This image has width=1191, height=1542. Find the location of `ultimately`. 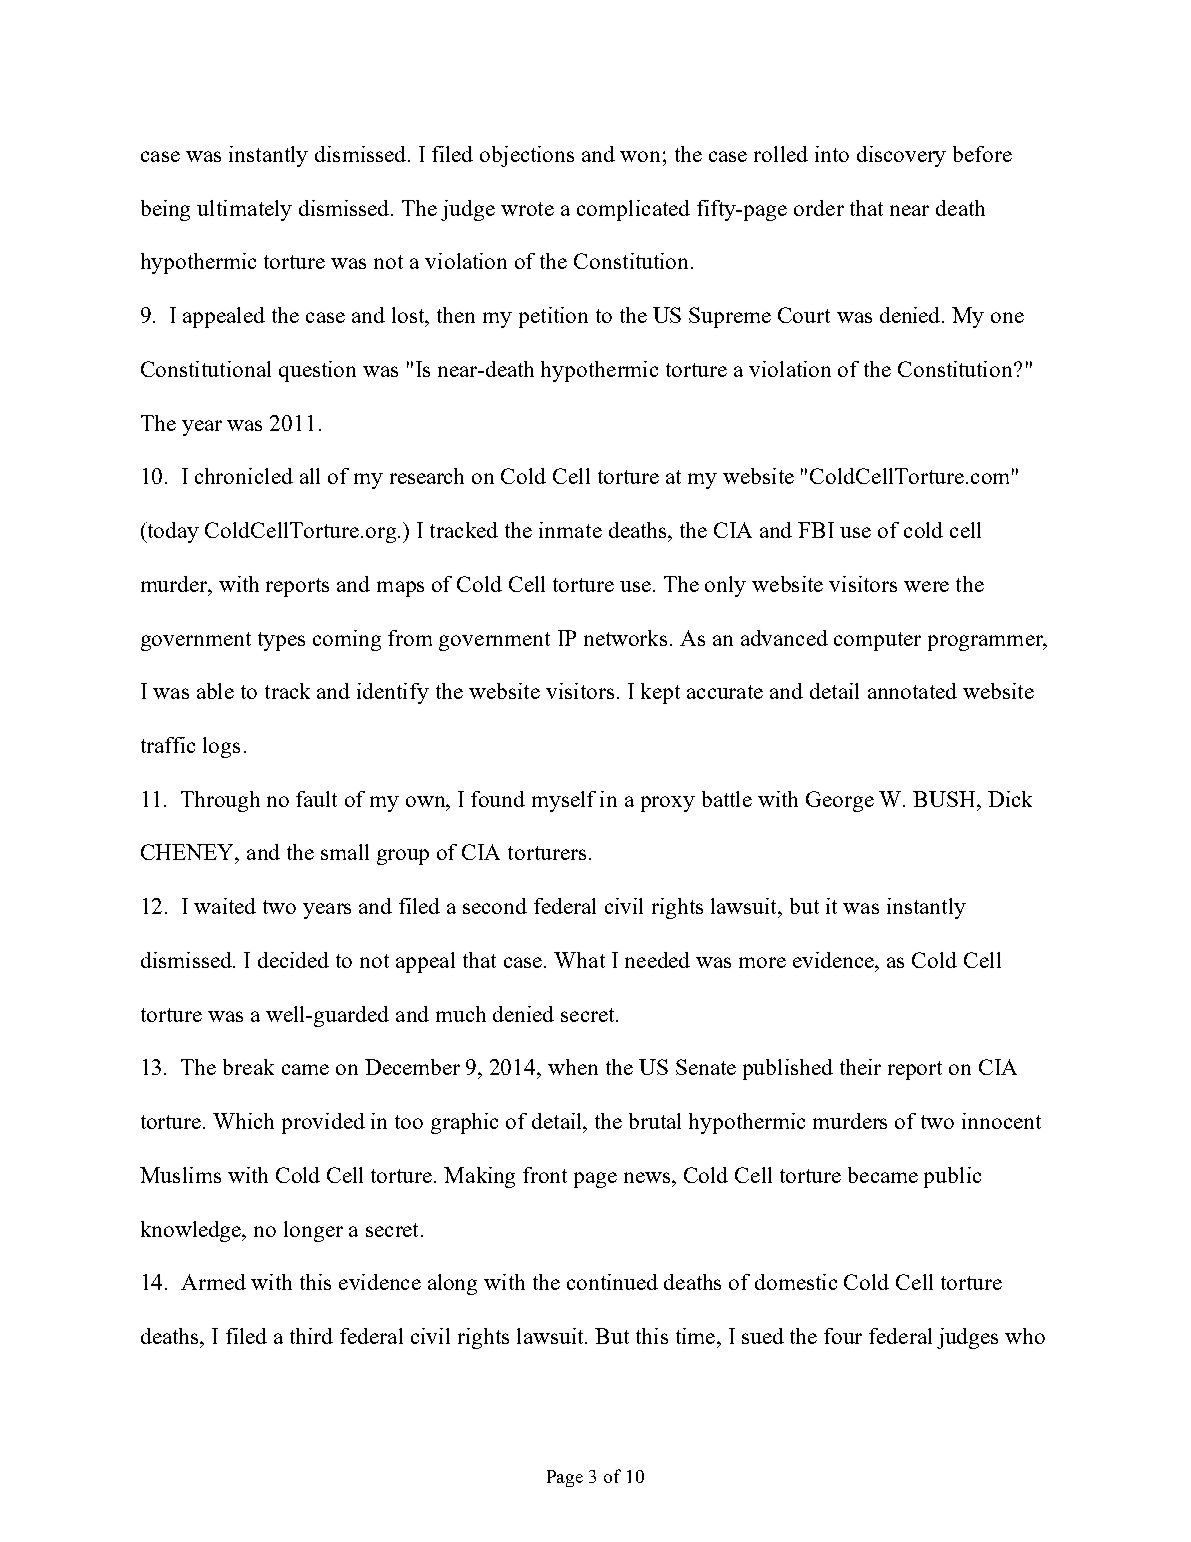

ultimately is located at coordinates (244, 210).
